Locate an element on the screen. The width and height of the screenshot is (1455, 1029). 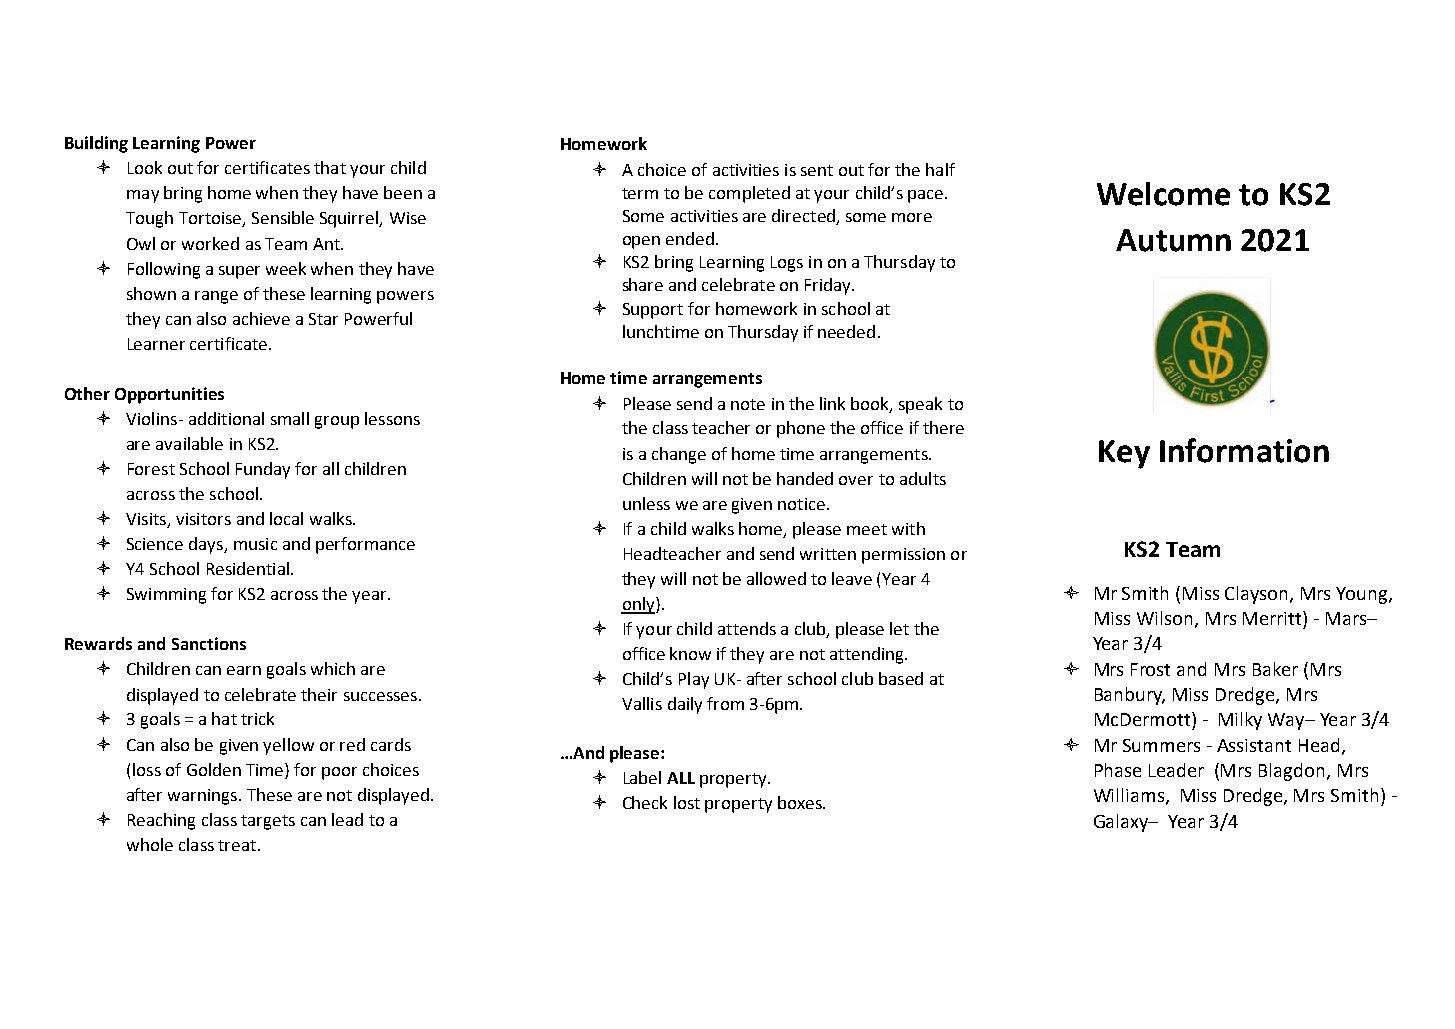
targets is located at coordinates (268, 822).
